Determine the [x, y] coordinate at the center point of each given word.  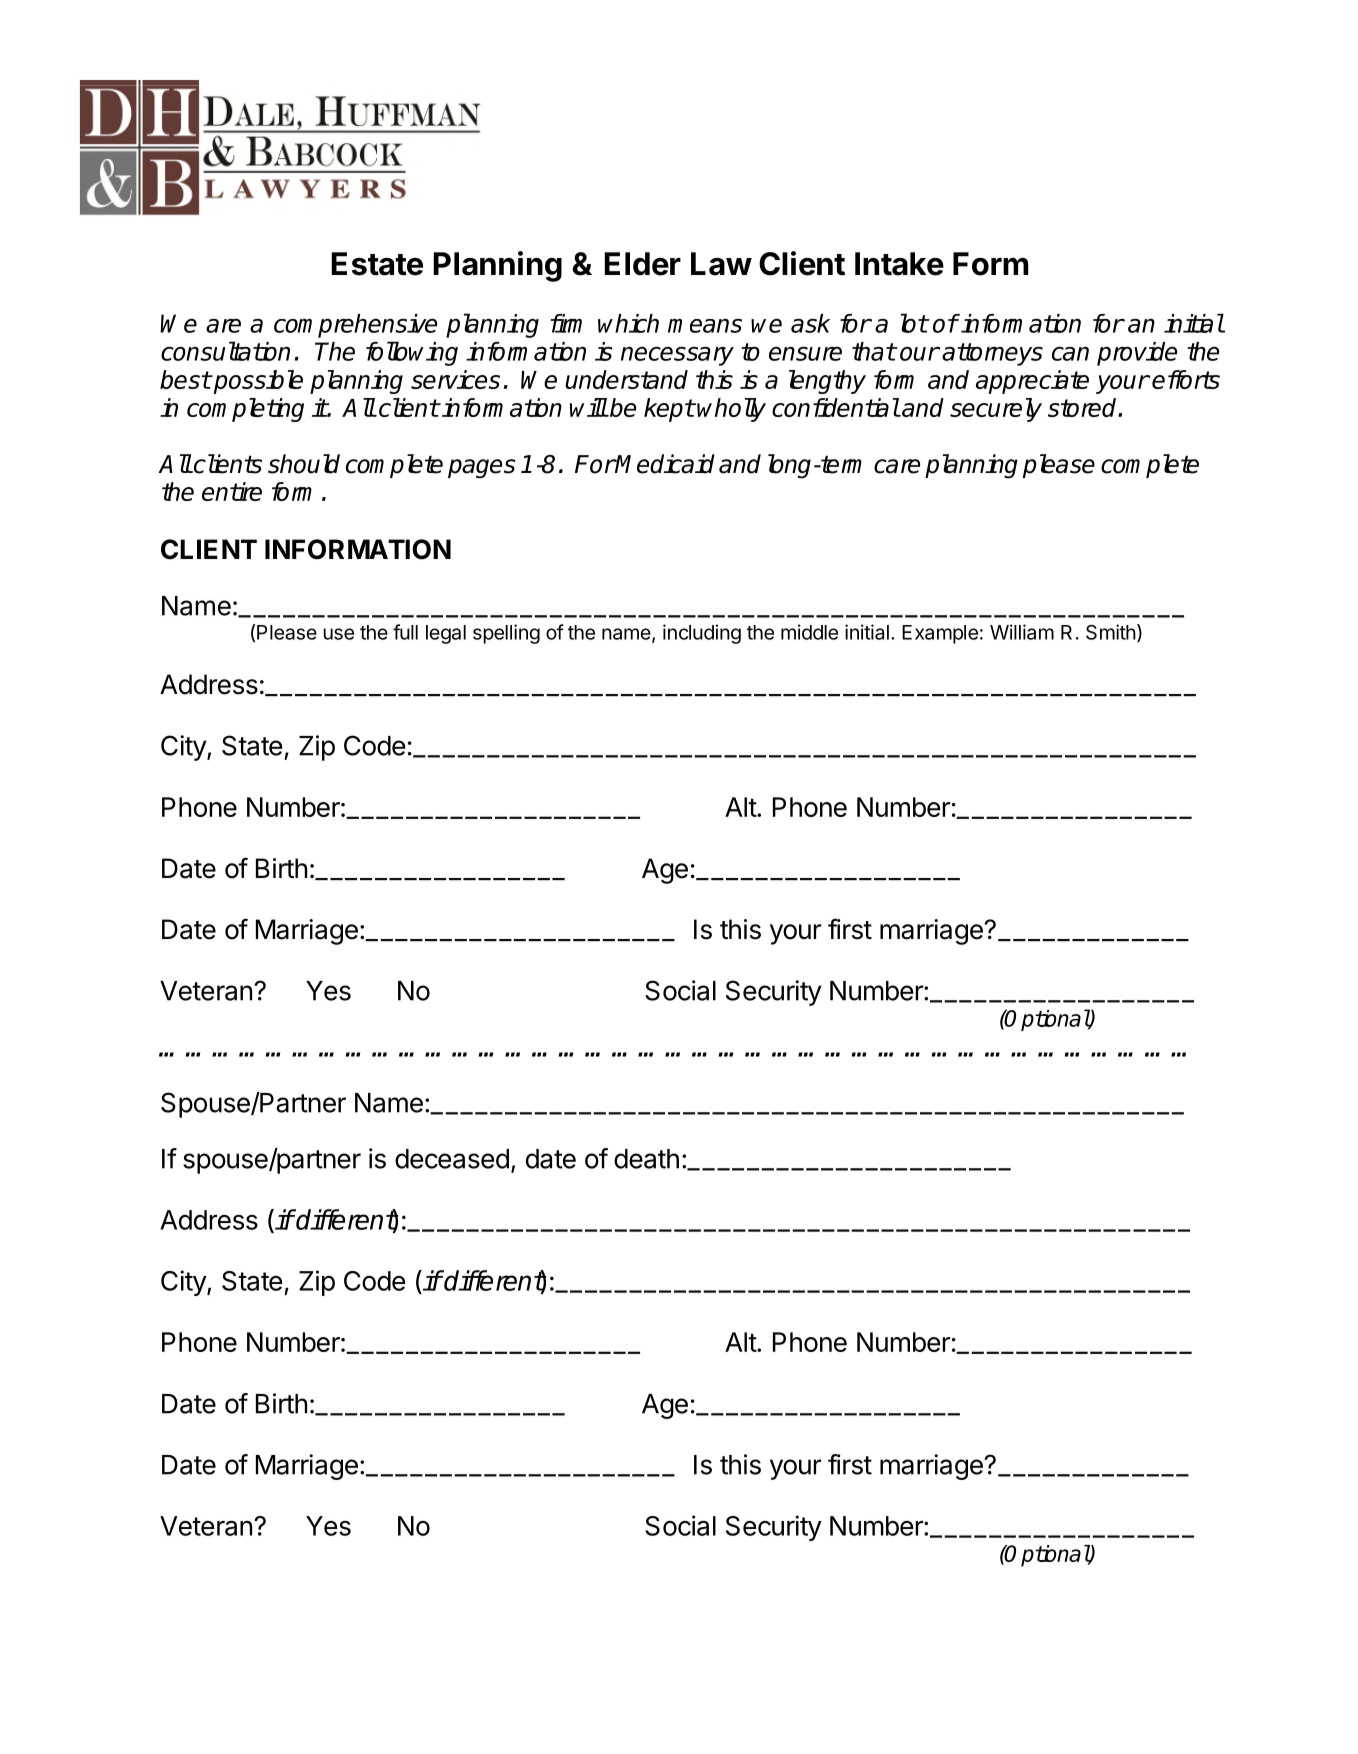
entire [232, 491]
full [405, 632]
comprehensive [355, 326]
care [897, 466]
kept [669, 410]
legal [446, 634]
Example [940, 634]
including [702, 634]
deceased [452, 1159]
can [1070, 354]
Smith [1111, 632]
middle [809, 632]
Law [721, 264]
